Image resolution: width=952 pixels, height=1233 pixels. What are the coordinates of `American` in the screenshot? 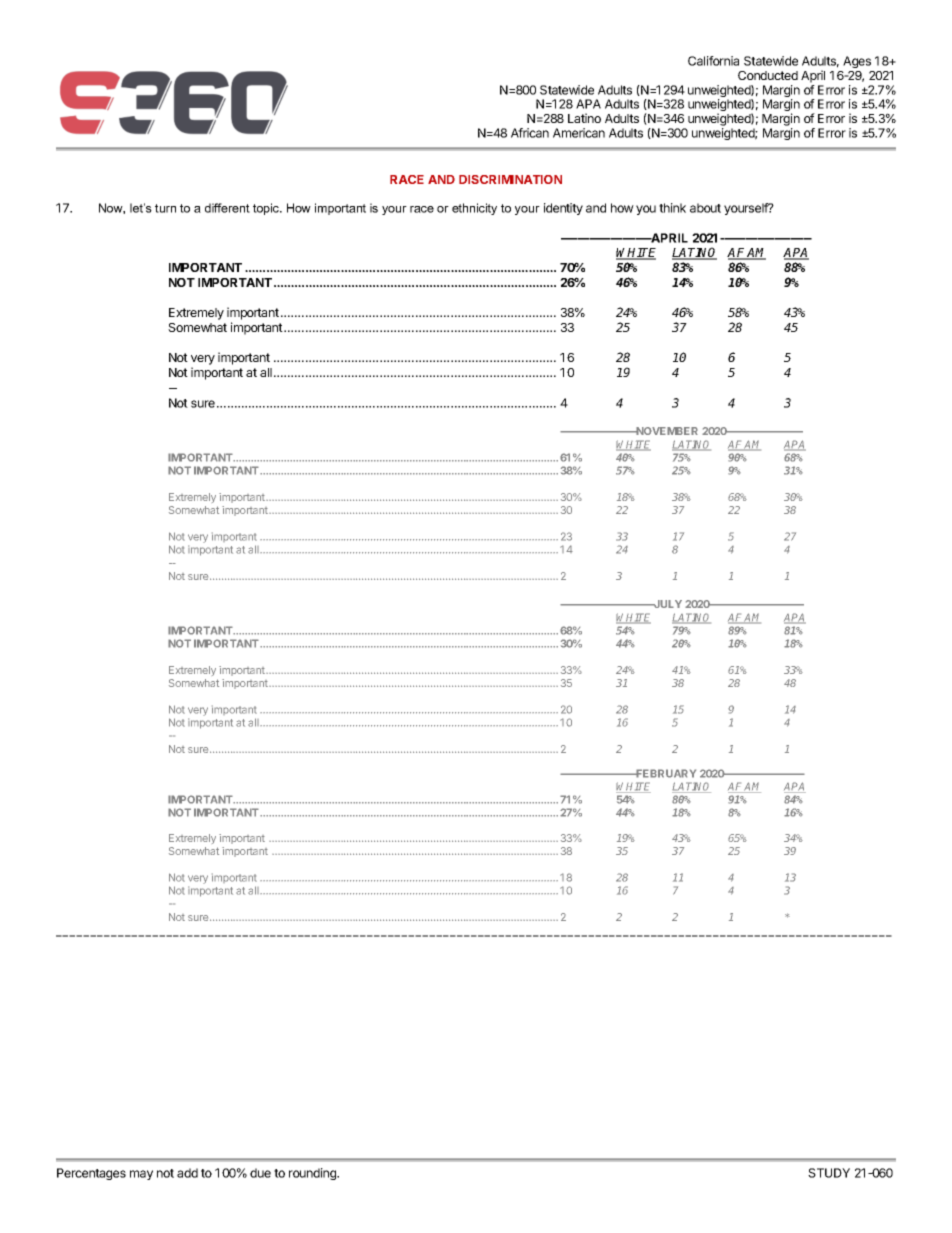 It's located at (579, 133).
